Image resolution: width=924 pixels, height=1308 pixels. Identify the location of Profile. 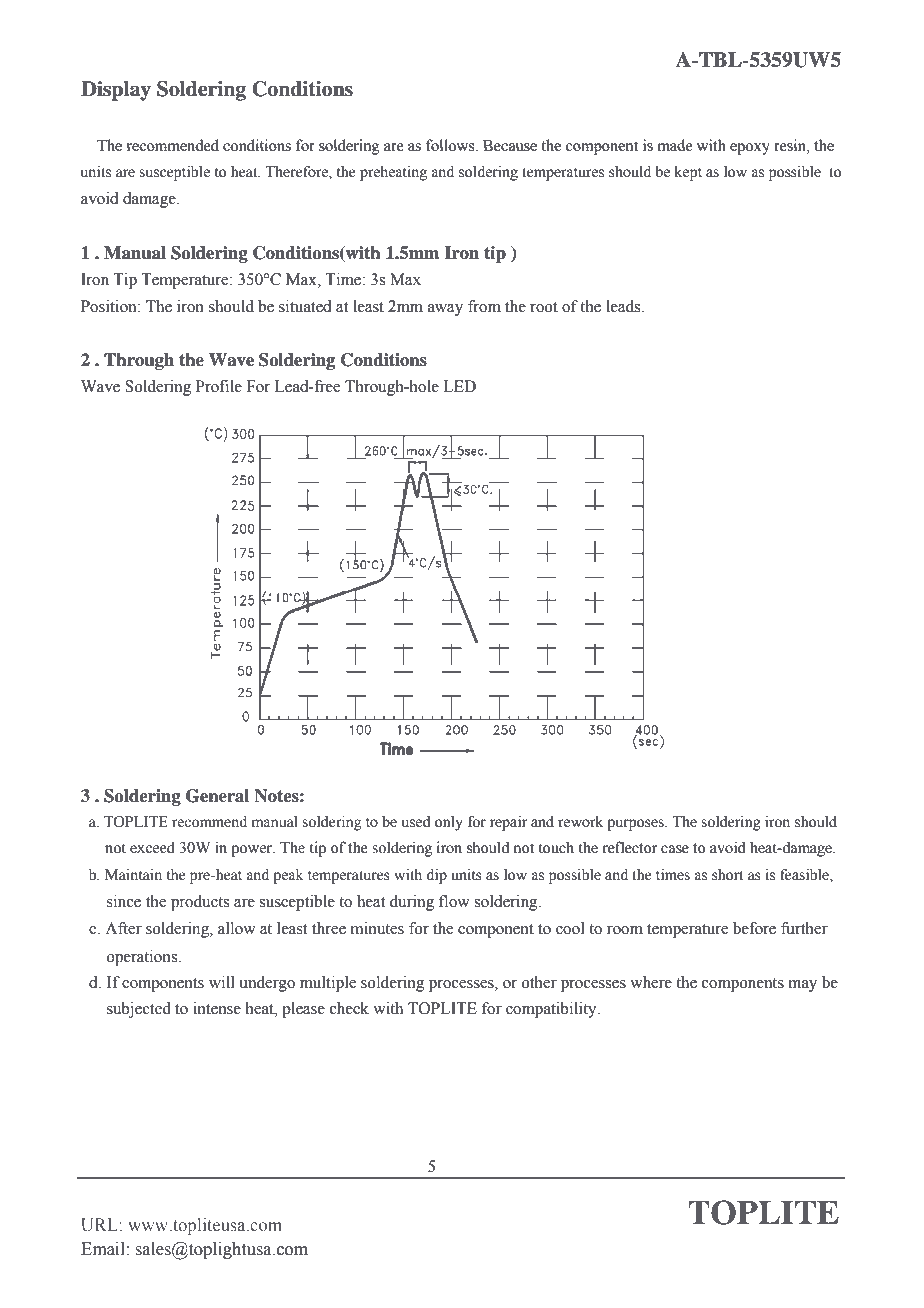
(219, 386).
